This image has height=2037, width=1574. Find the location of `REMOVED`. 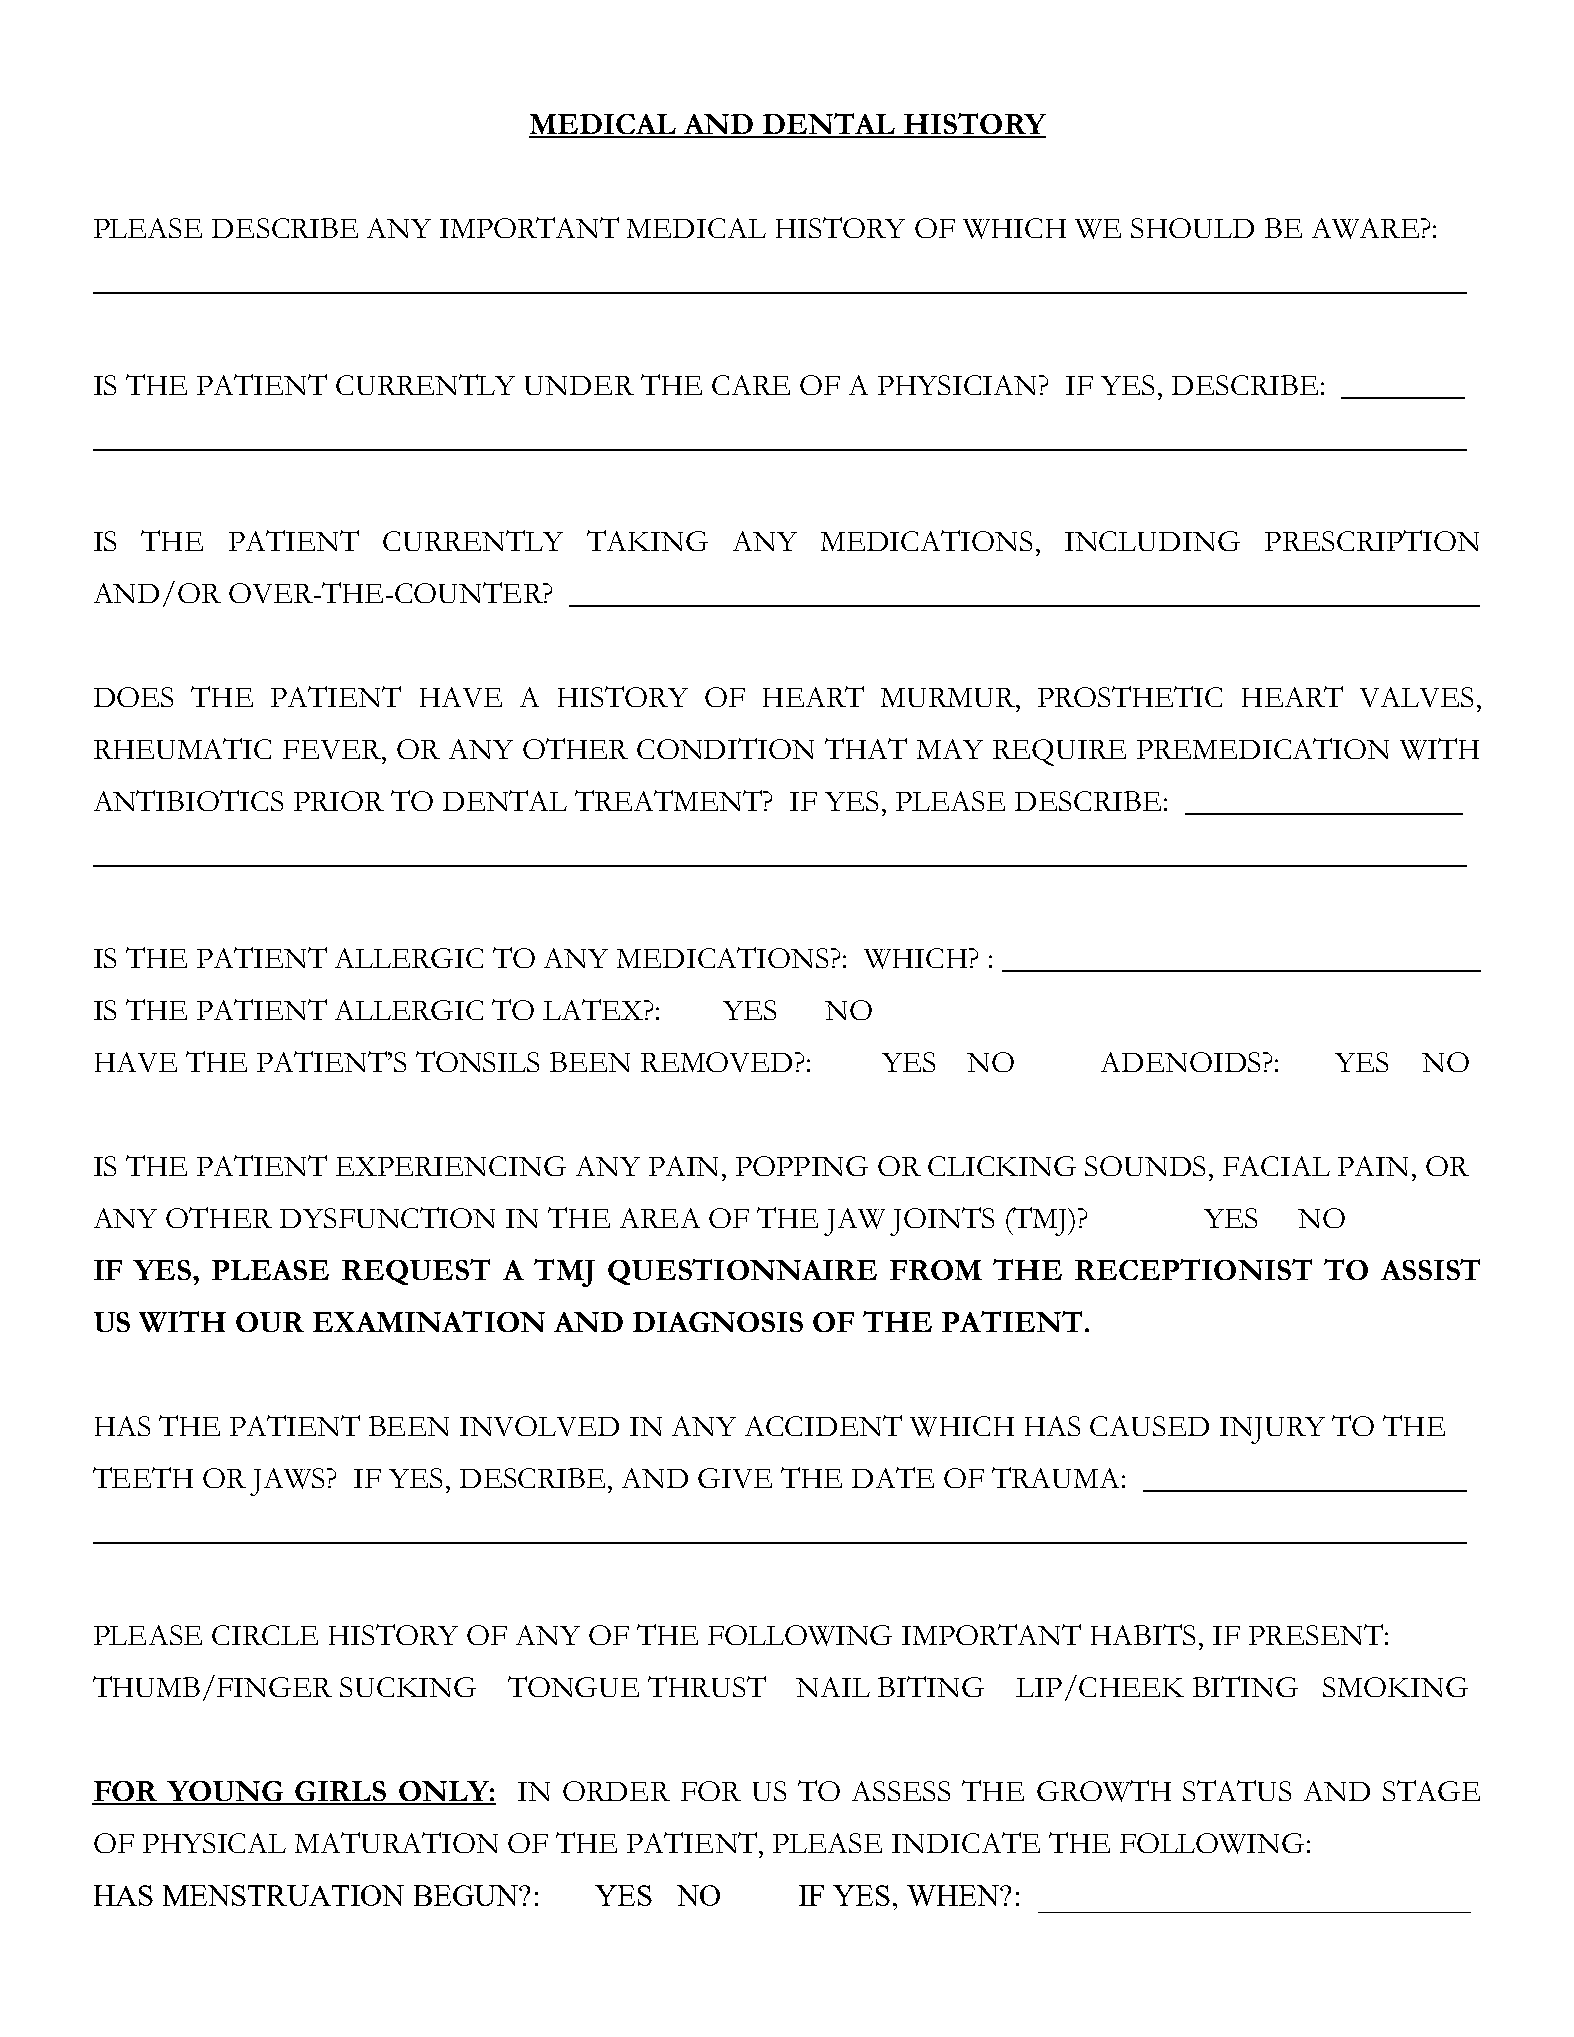

REMOVED is located at coordinates (718, 1062).
